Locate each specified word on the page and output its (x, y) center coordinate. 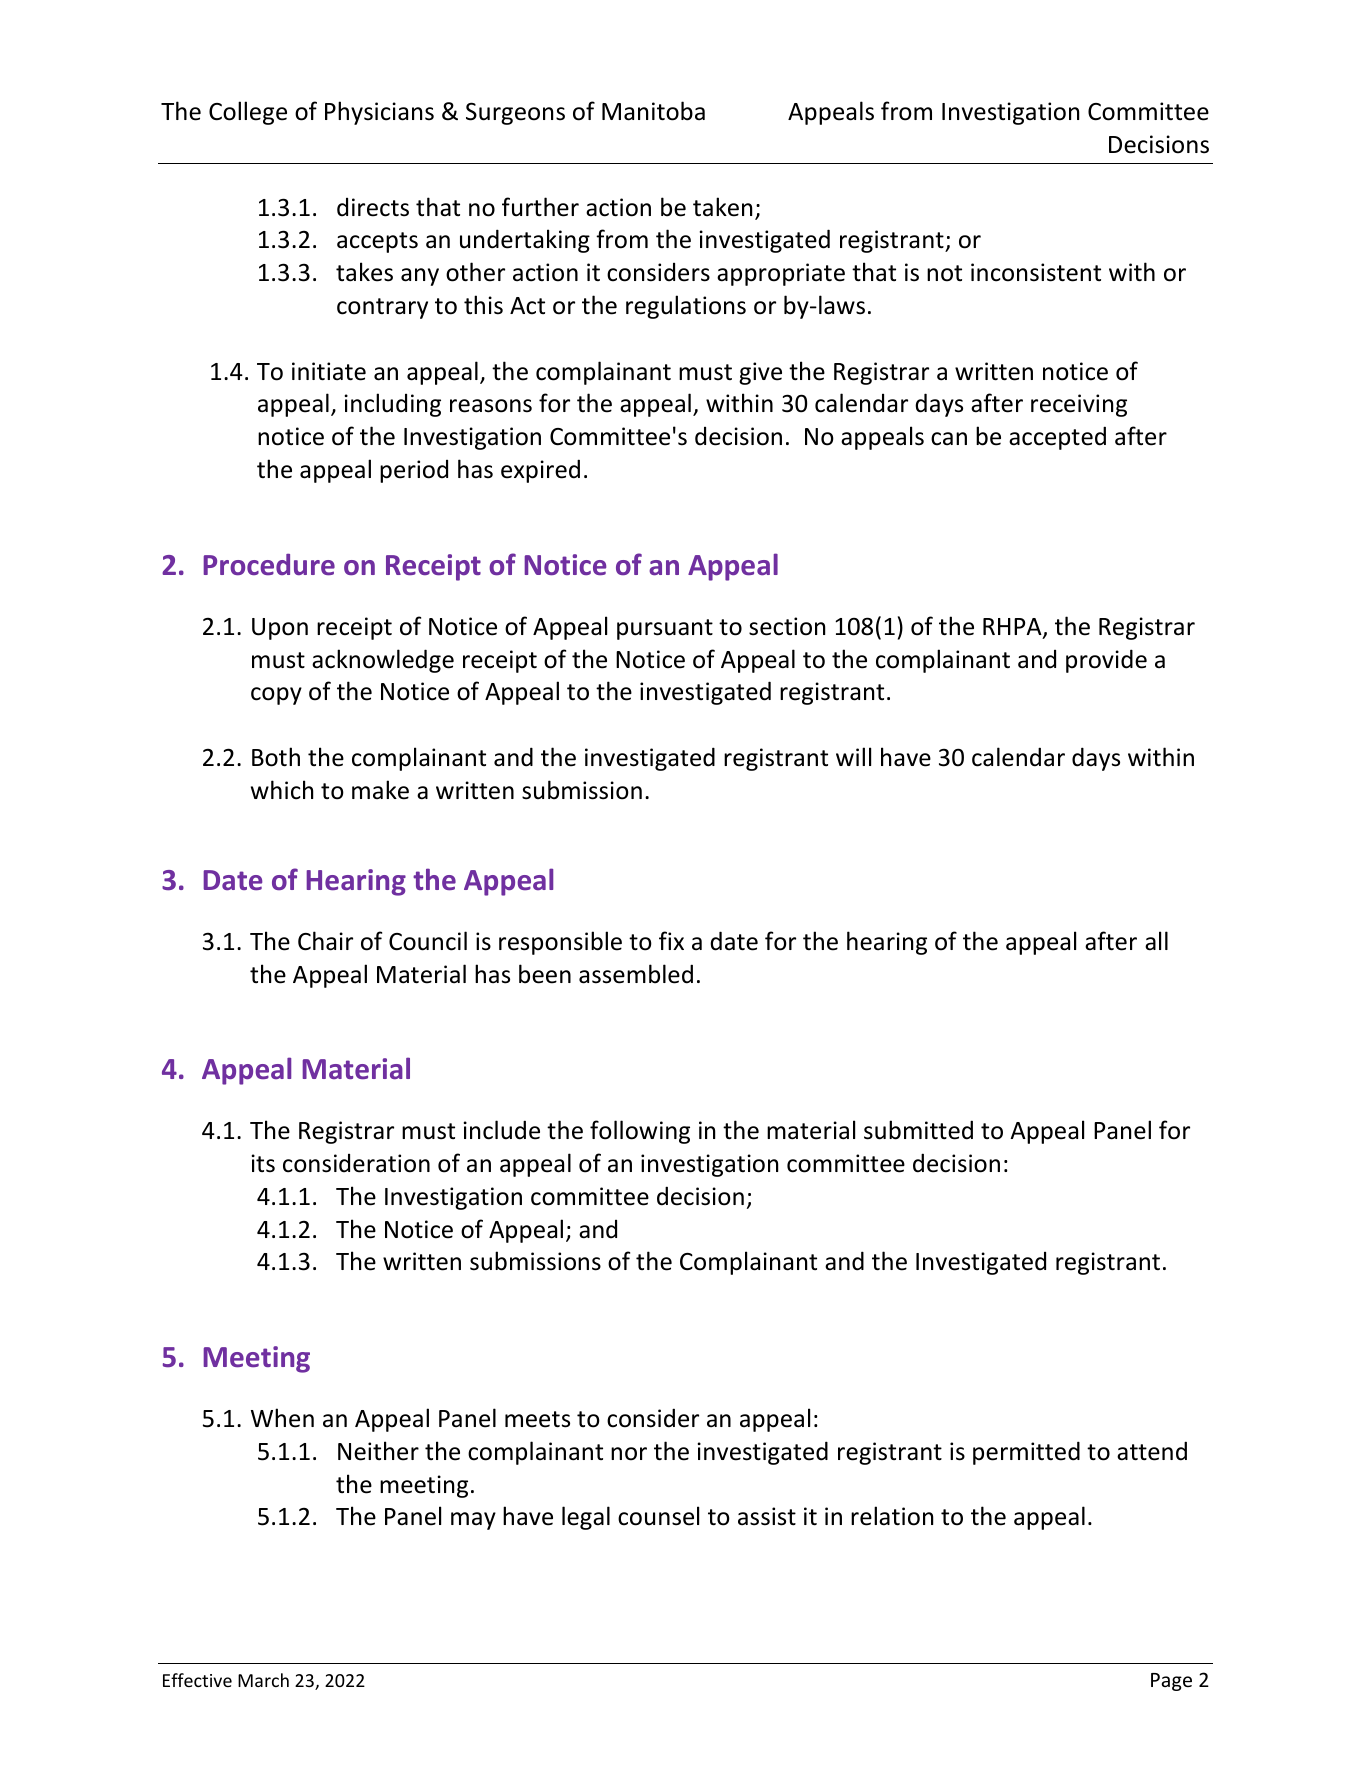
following (640, 1132)
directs (373, 207)
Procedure (269, 565)
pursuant (665, 629)
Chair (325, 941)
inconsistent (1036, 272)
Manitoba (653, 111)
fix (671, 940)
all (1156, 941)
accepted (1057, 438)
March (263, 1680)
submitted (918, 1130)
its (263, 1163)
